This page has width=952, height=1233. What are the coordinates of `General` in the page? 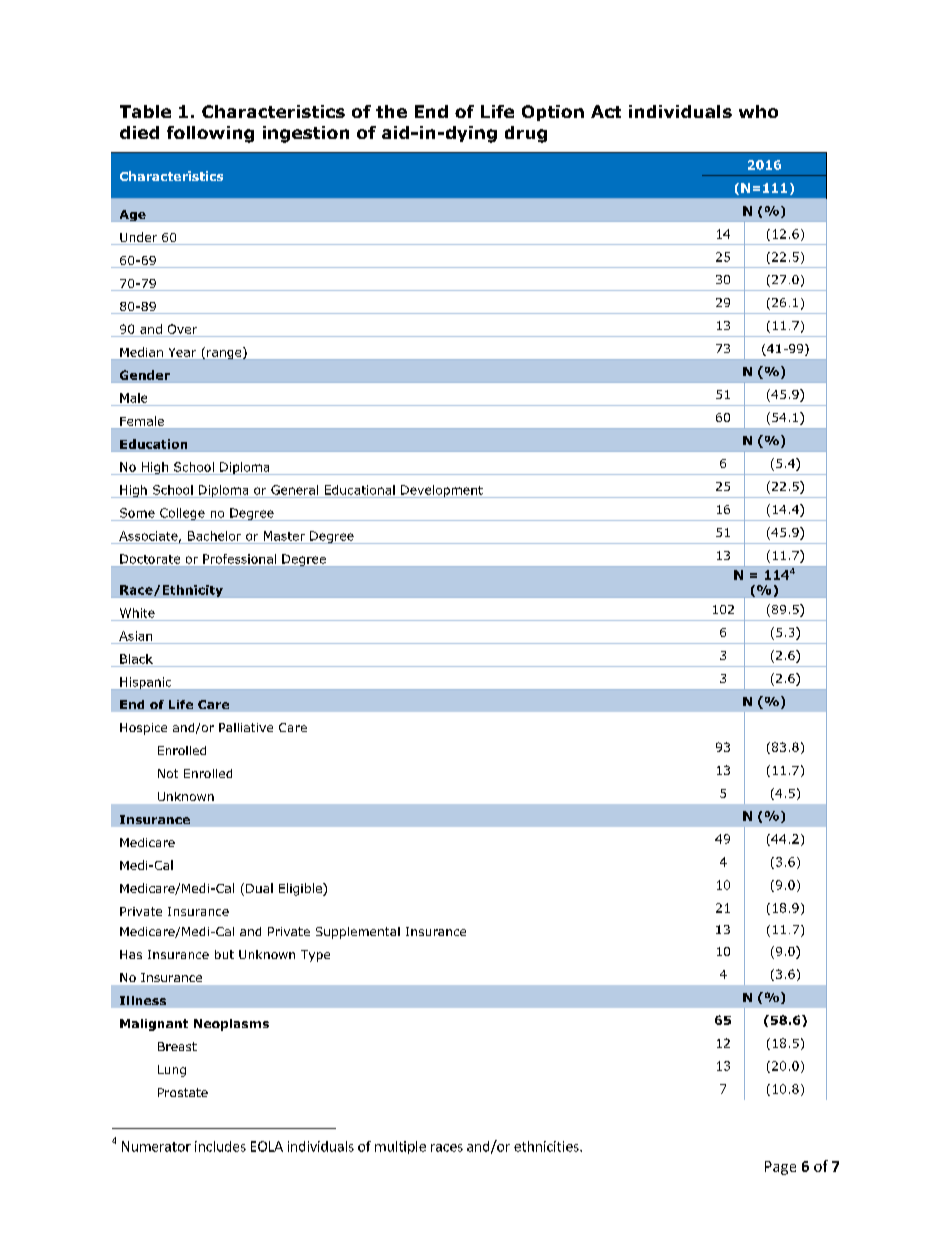 It's located at (294, 490).
